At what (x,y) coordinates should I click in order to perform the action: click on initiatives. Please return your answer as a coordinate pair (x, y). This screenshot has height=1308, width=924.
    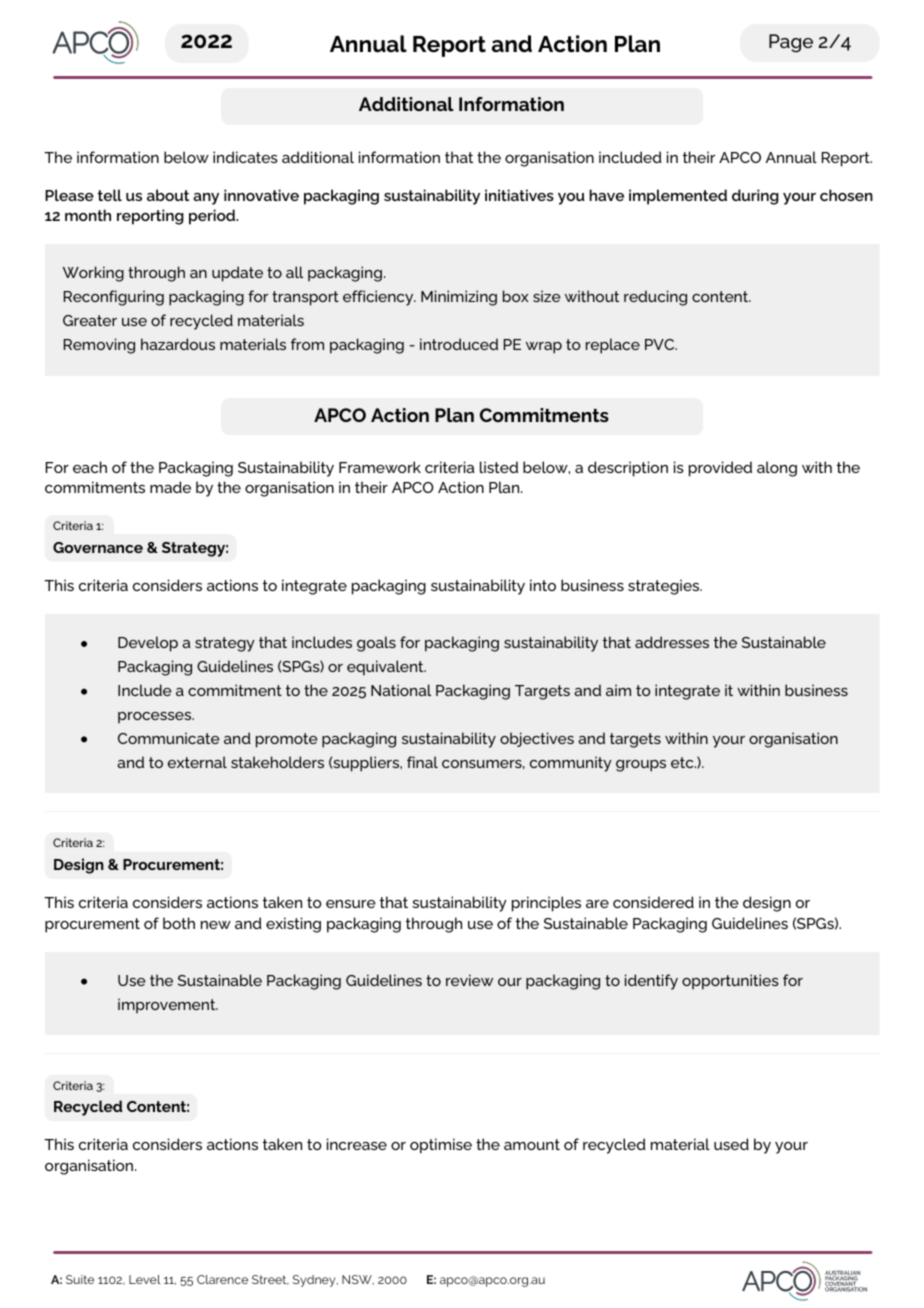
    Looking at the image, I should click on (519, 195).
